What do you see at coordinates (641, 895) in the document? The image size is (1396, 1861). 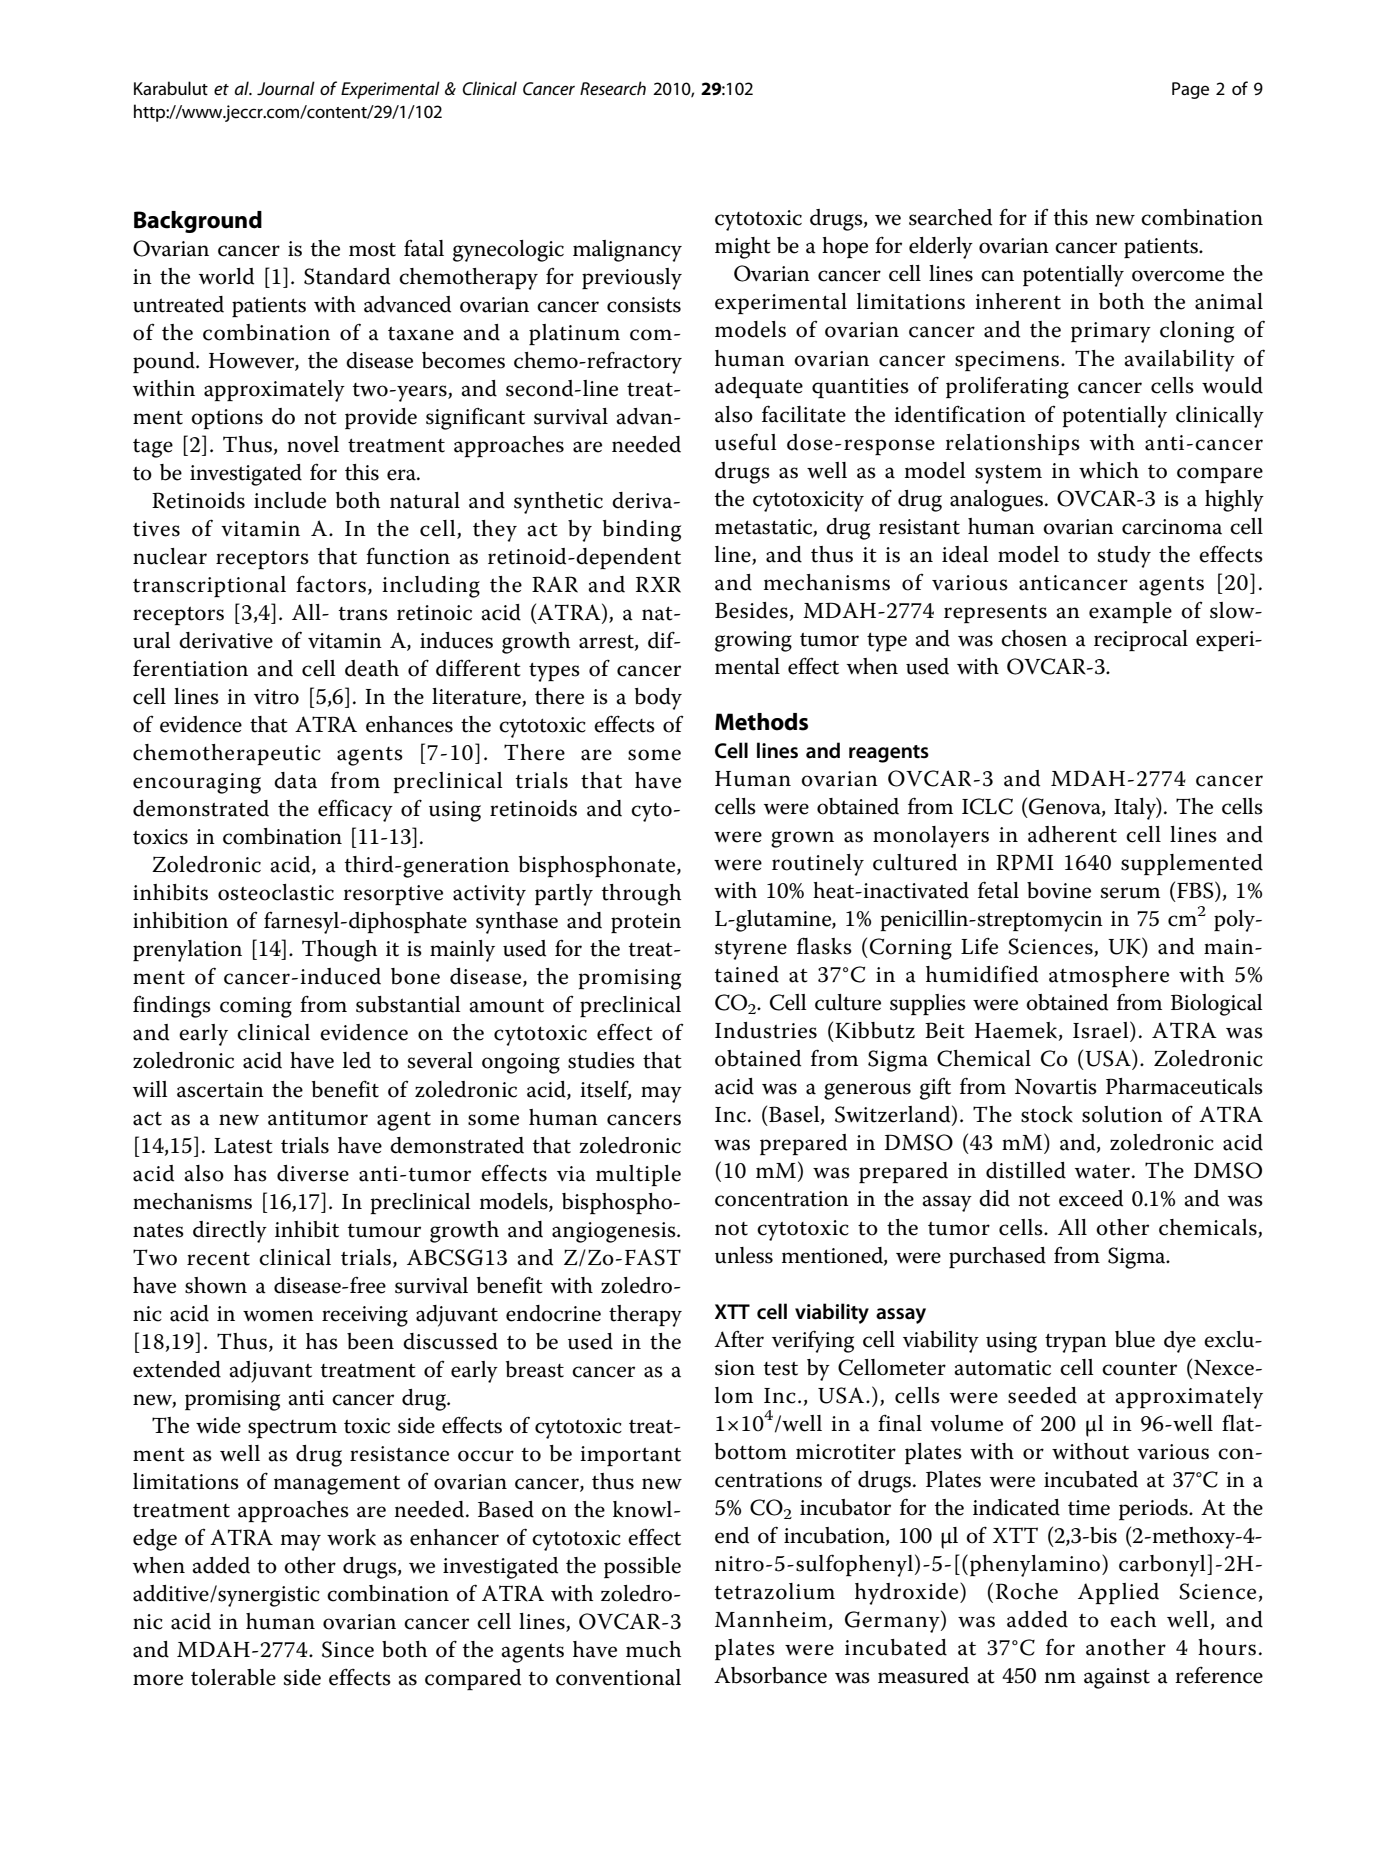 I see `through` at bounding box center [641, 895].
